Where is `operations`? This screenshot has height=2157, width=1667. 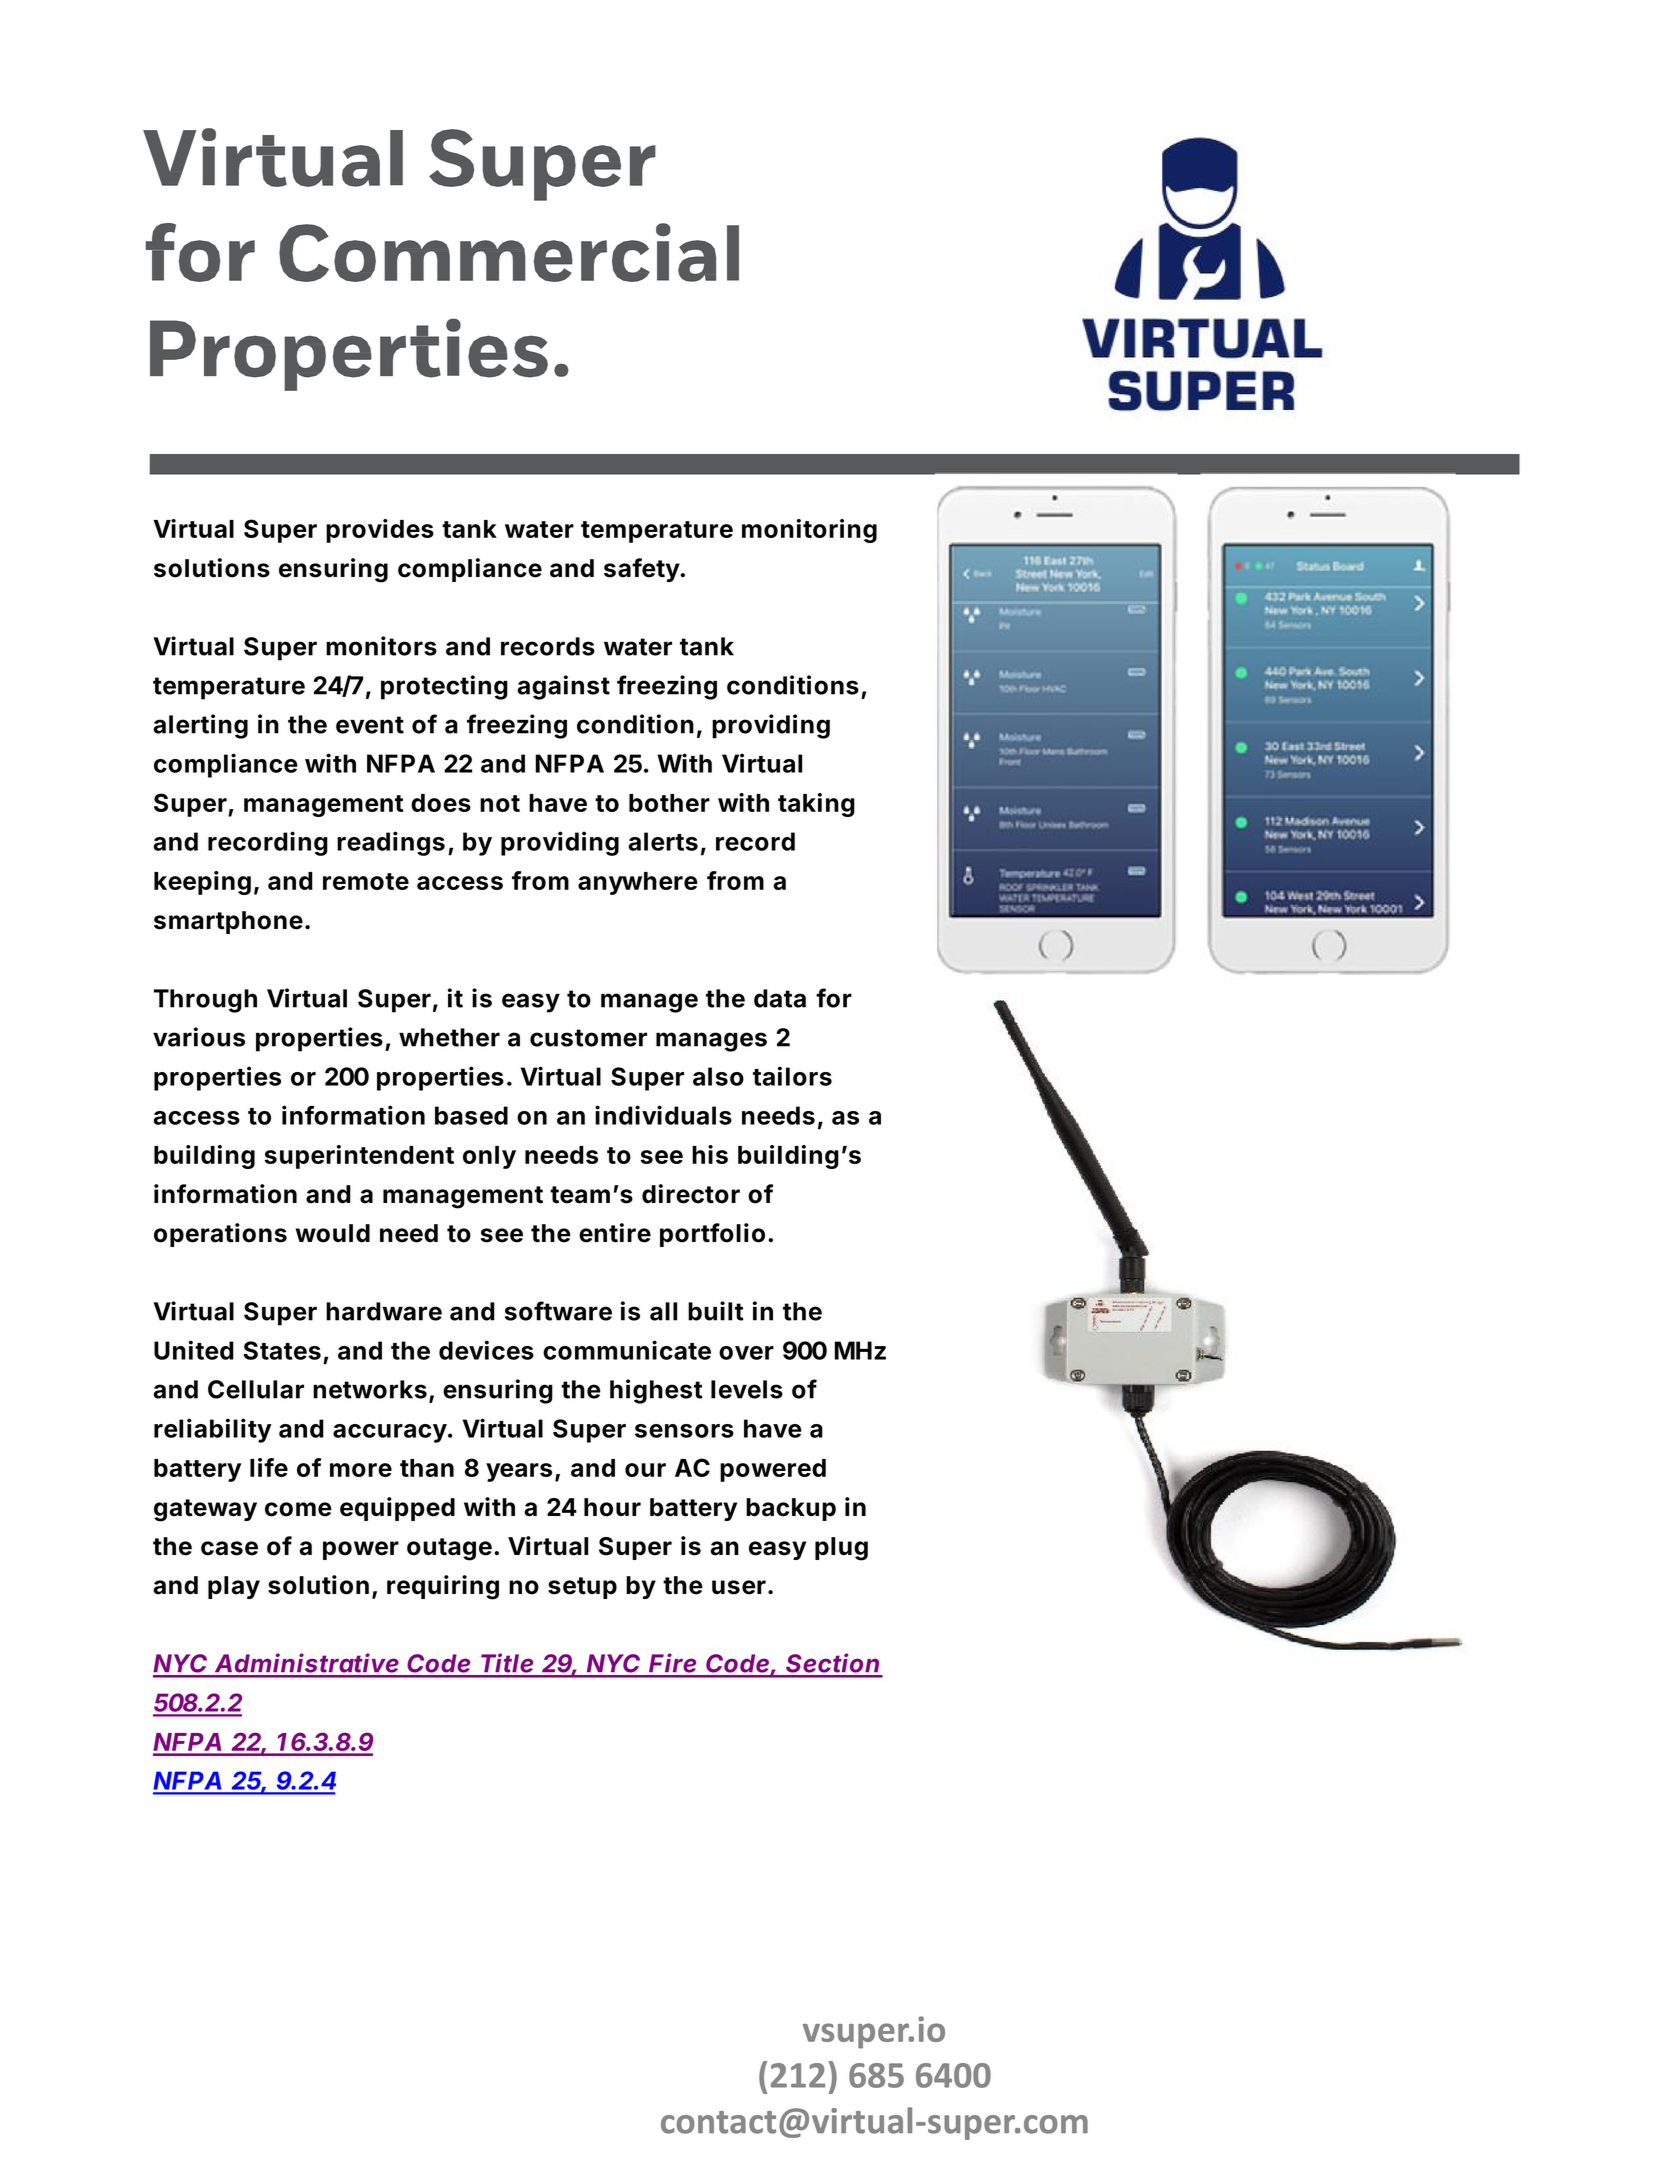 operations is located at coordinates (220, 1235).
